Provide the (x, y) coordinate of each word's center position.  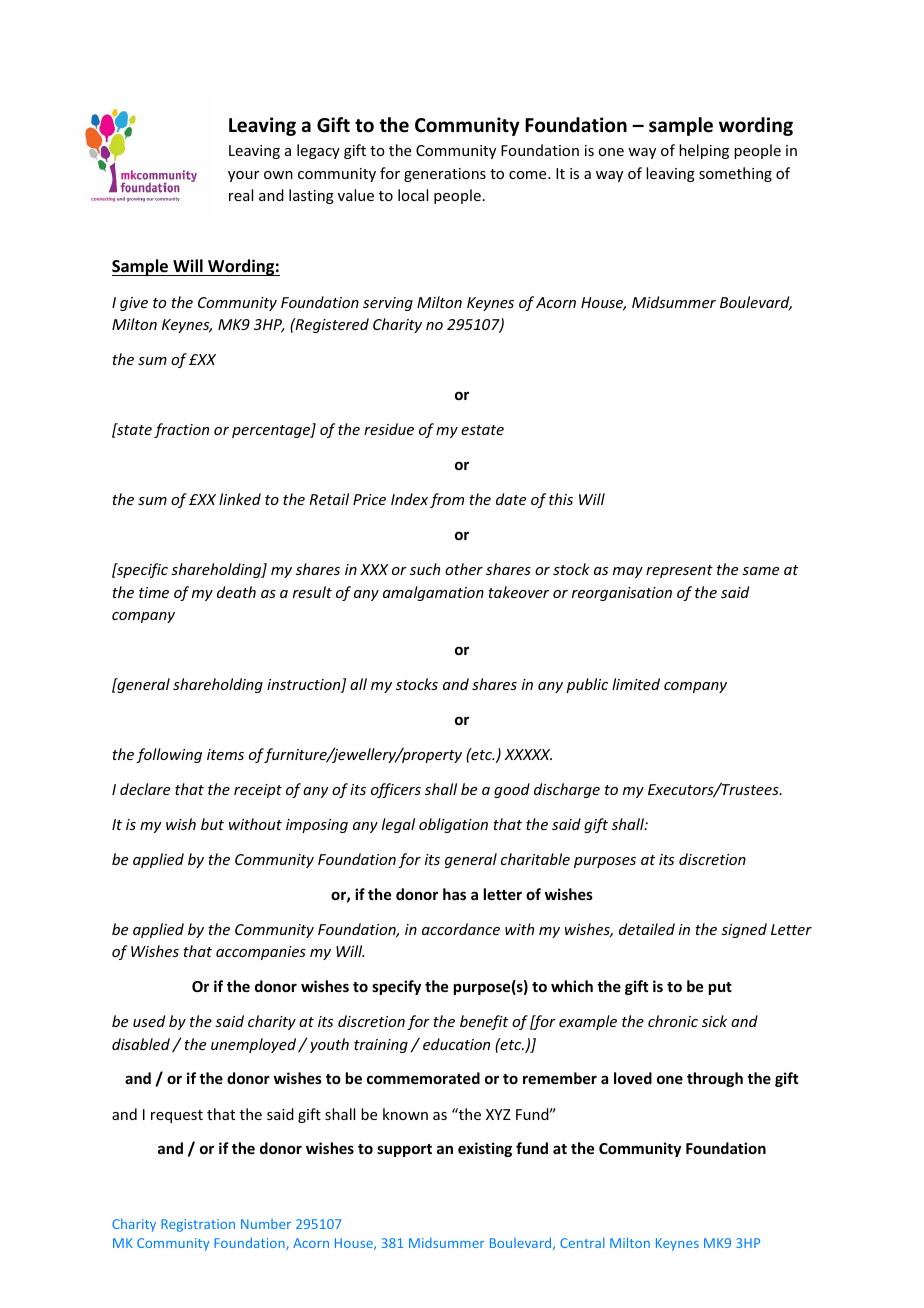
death (236, 592)
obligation (453, 825)
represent (679, 571)
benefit (484, 1022)
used (149, 1021)
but (212, 824)
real (241, 195)
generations (445, 175)
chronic (673, 1021)
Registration (198, 1225)
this (561, 499)
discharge (567, 790)
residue (389, 429)
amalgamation (433, 593)
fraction (181, 430)
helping (704, 151)
